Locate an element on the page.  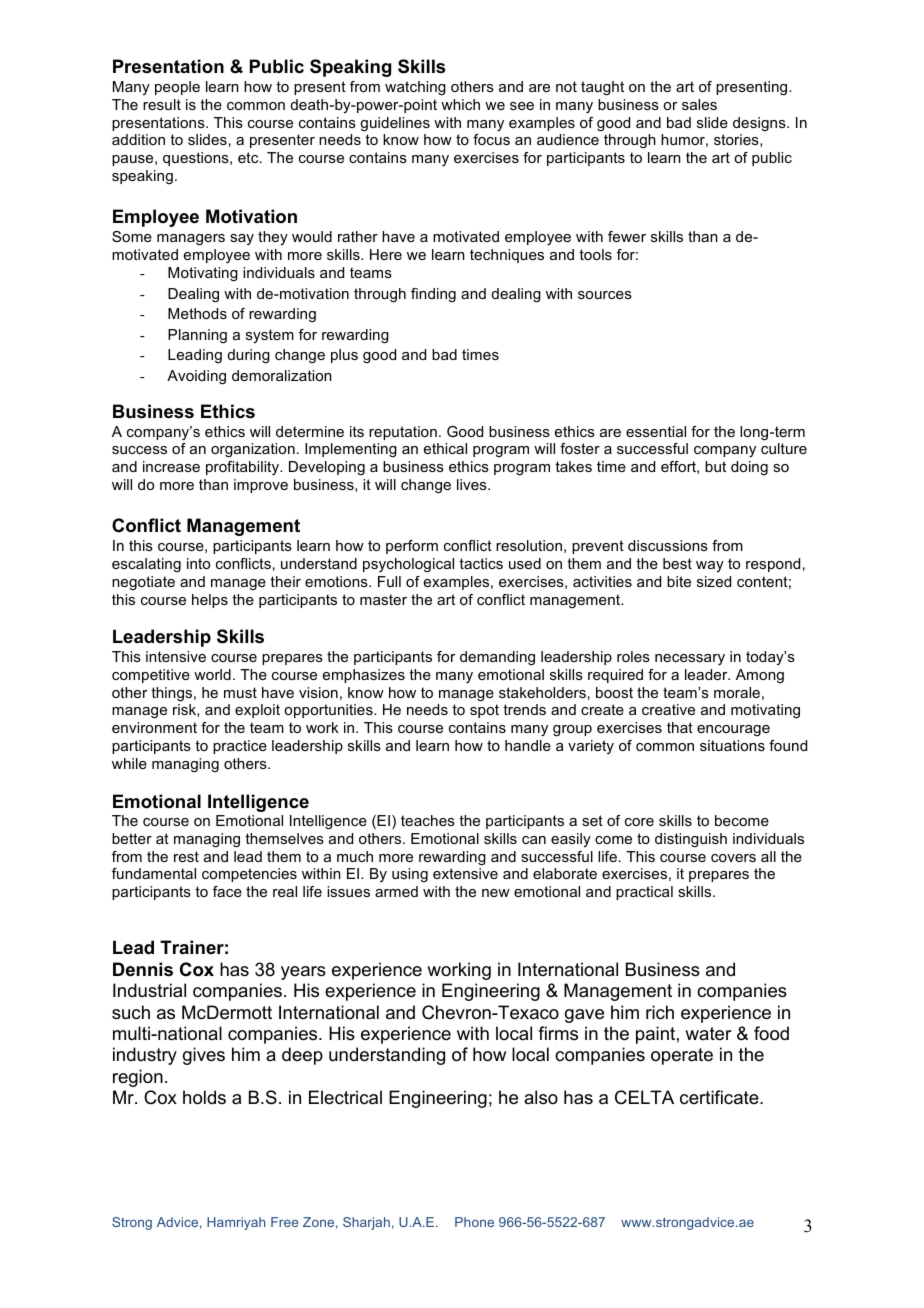
which is located at coordinates (460, 104).
